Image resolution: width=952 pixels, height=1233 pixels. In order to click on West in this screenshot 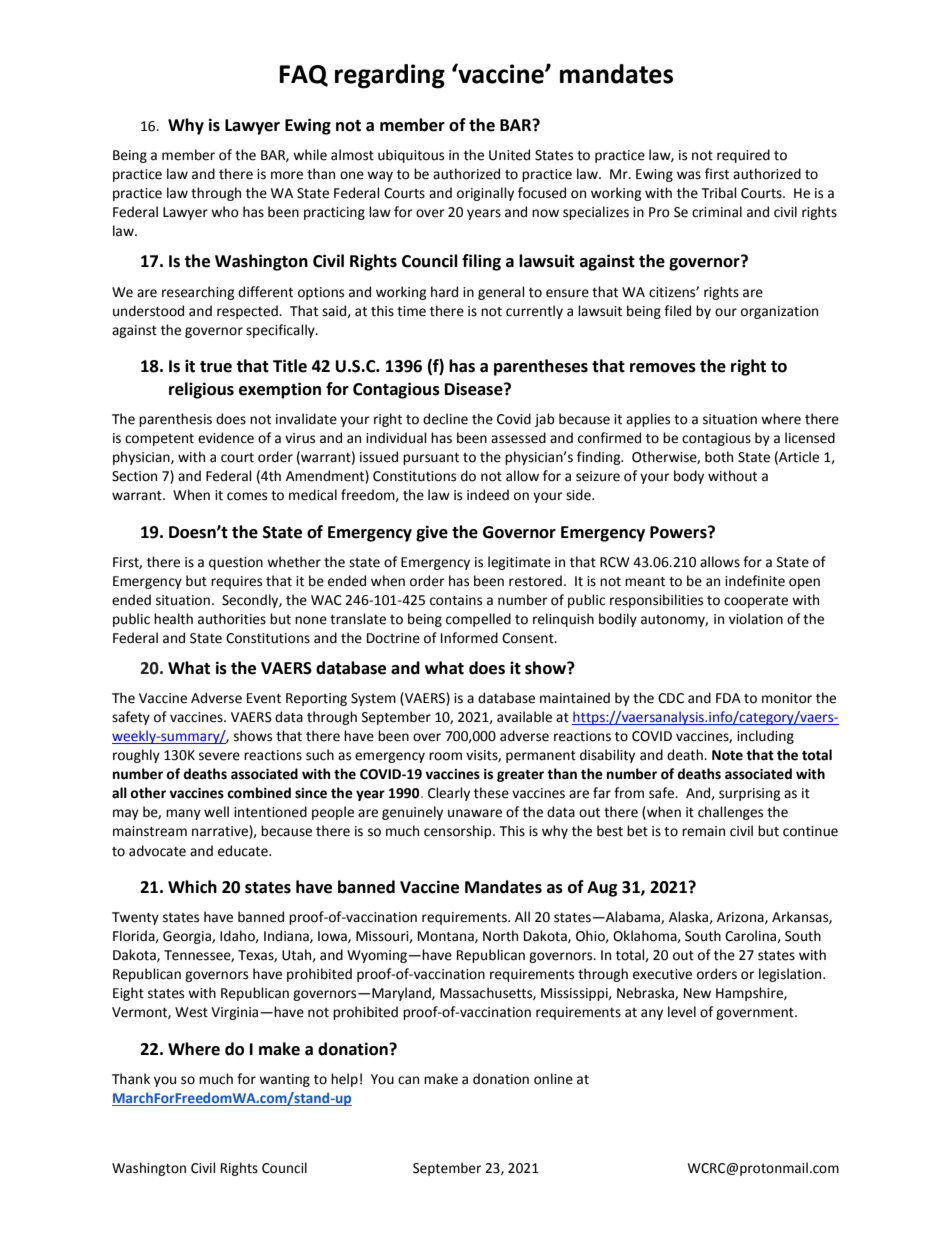, I will do `click(191, 1012)`.
